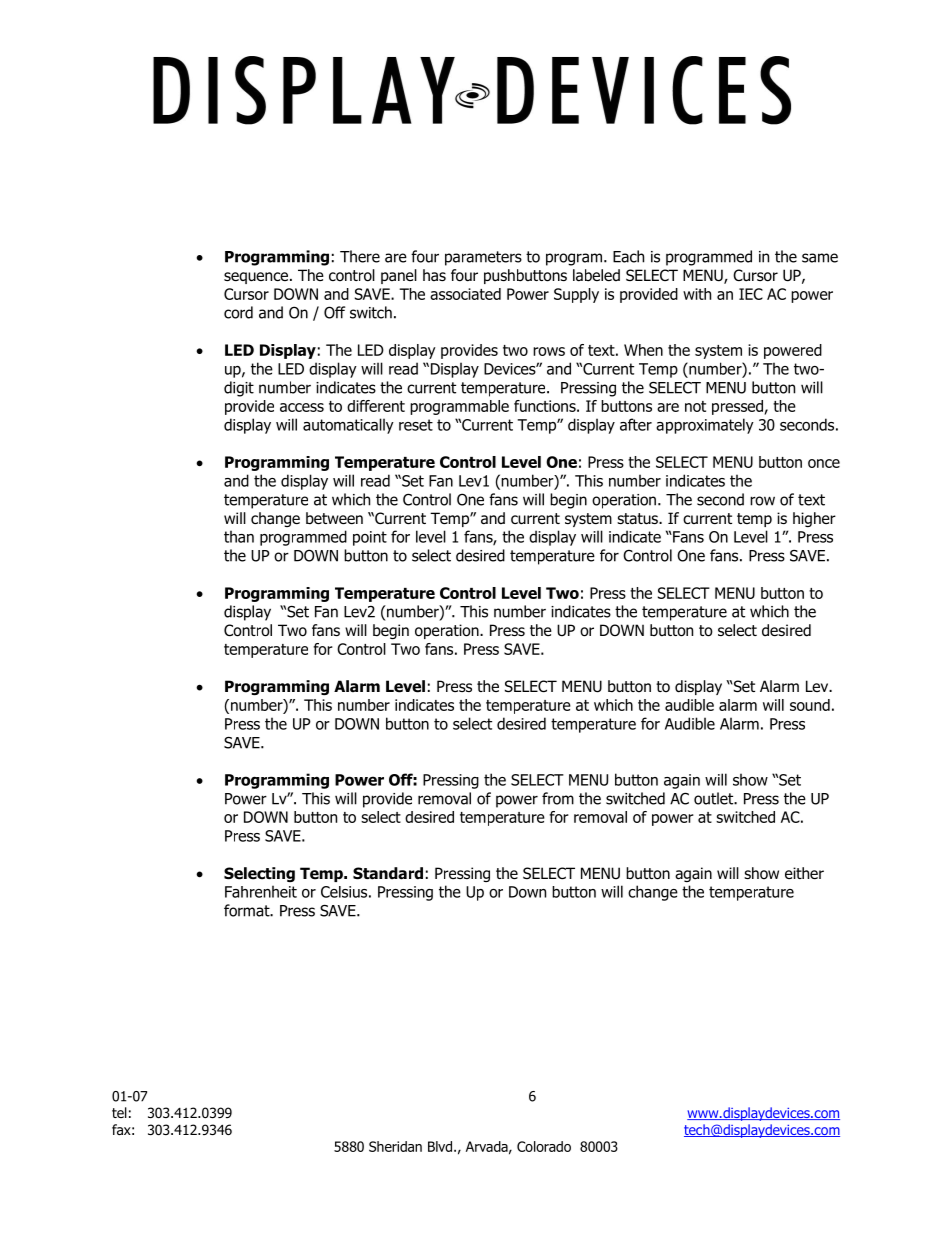  Describe the element at coordinates (810, 705) in the screenshot. I see `sound` at that location.
